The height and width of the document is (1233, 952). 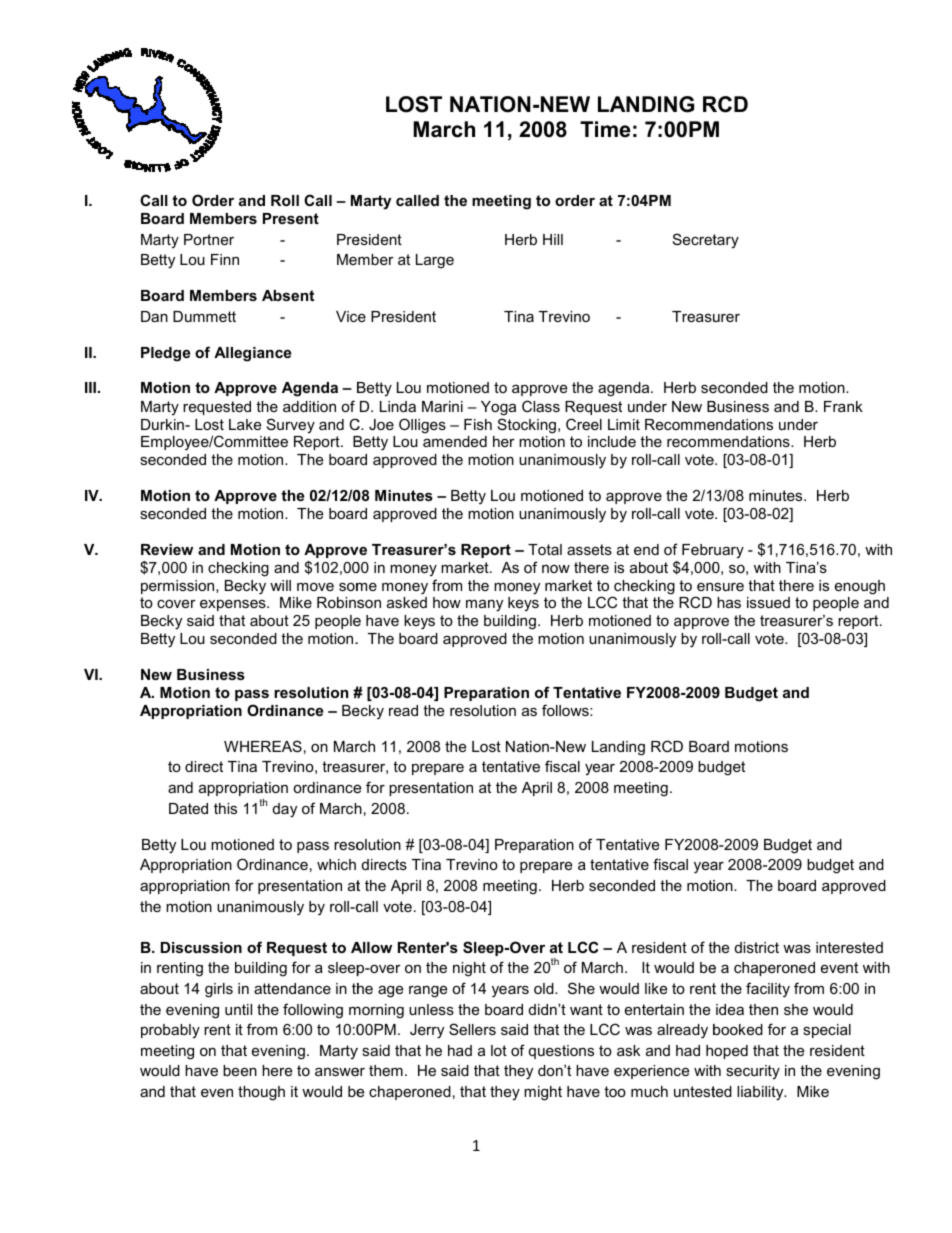 What do you see at coordinates (288, 295) in the document?
I see `Absent` at bounding box center [288, 295].
